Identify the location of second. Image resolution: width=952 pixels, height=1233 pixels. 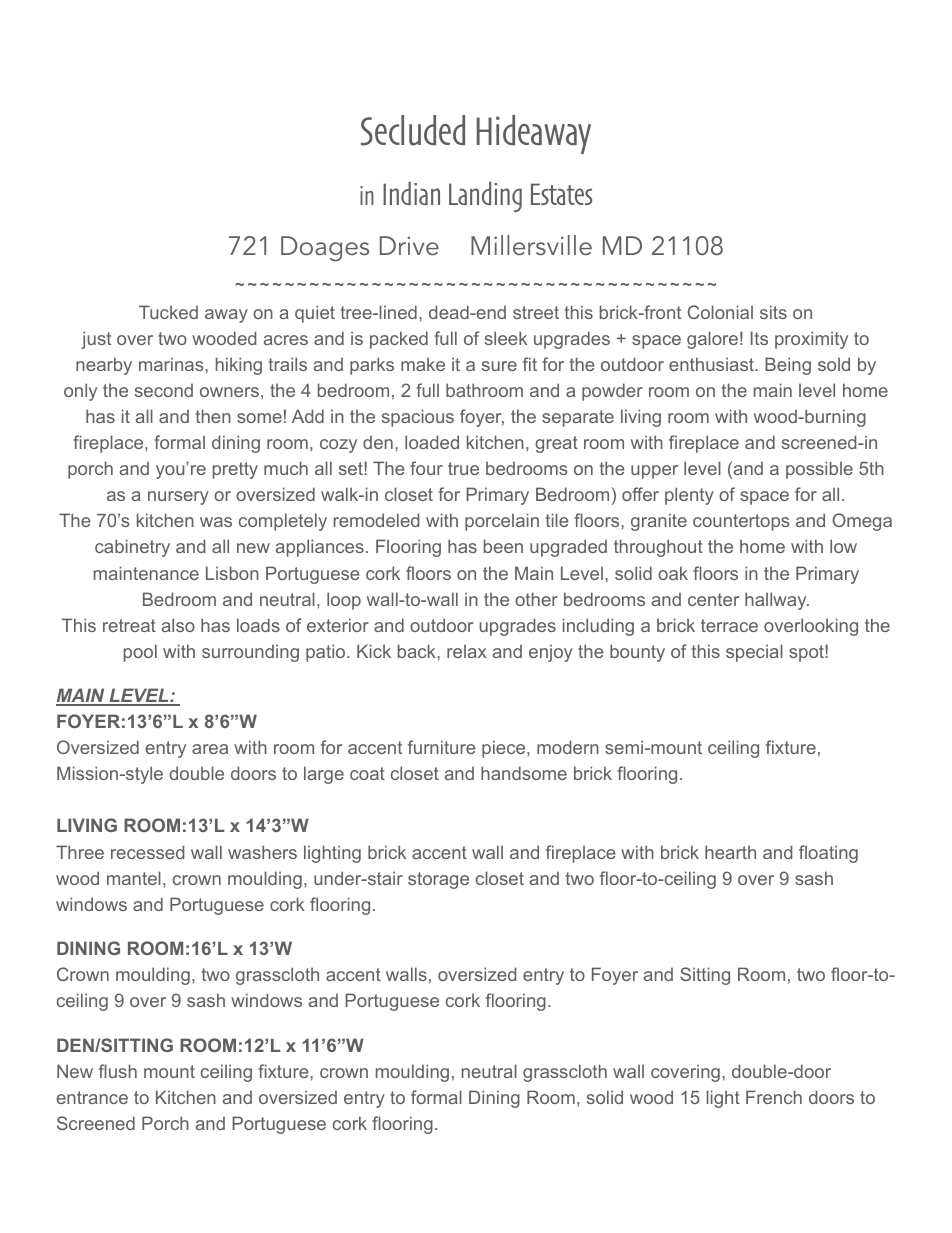
(164, 390).
